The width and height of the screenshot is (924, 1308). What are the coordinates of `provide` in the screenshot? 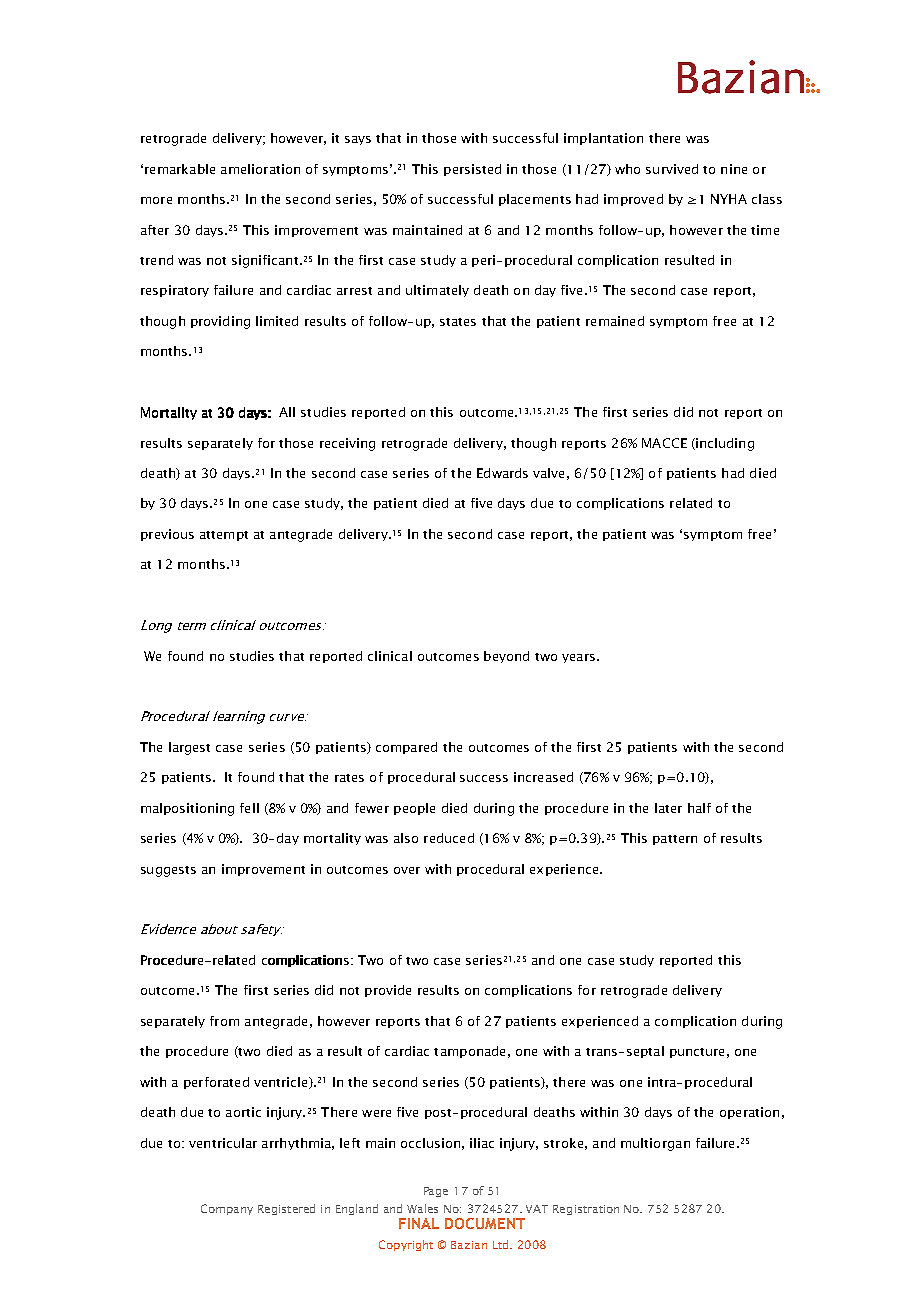 It's located at (388, 991).
